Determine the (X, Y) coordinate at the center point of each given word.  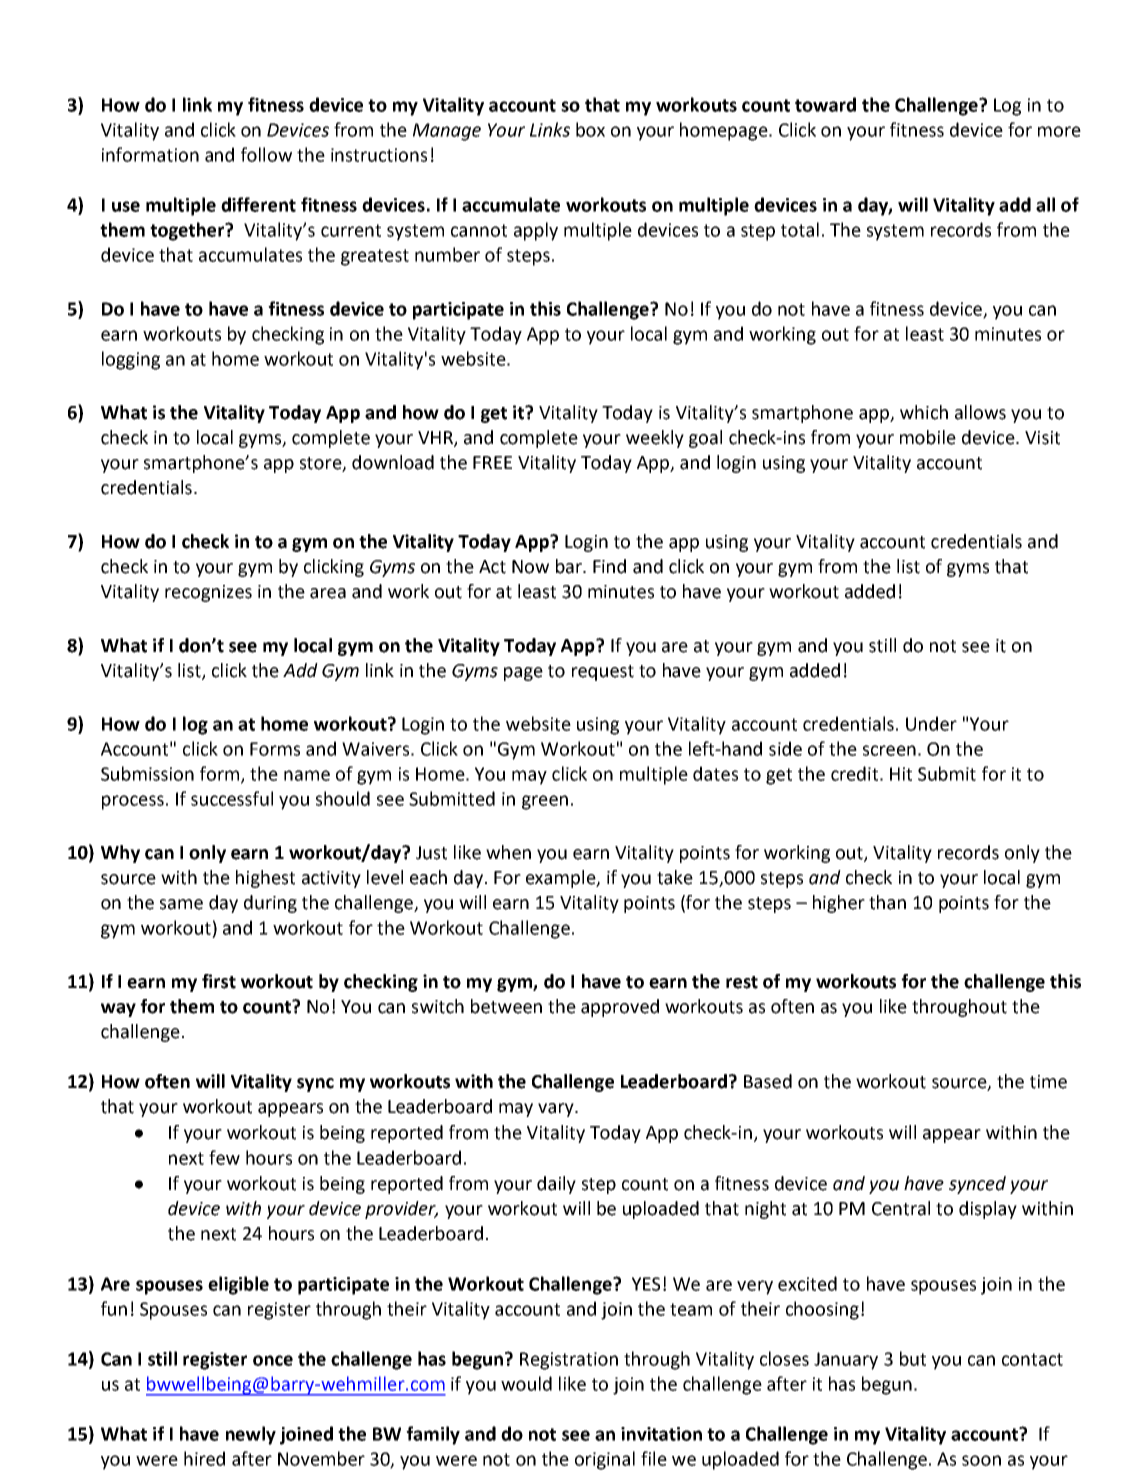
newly (251, 1435)
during (270, 904)
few (224, 1157)
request (603, 673)
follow (266, 154)
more (1059, 131)
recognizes (208, 593)
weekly (655, 439)
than (887, 902)
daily (556, 1185)
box (590, 129)
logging (131, 360)
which (924, 412)
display (988, 1210)
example (562, 879)
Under (931, 723)
